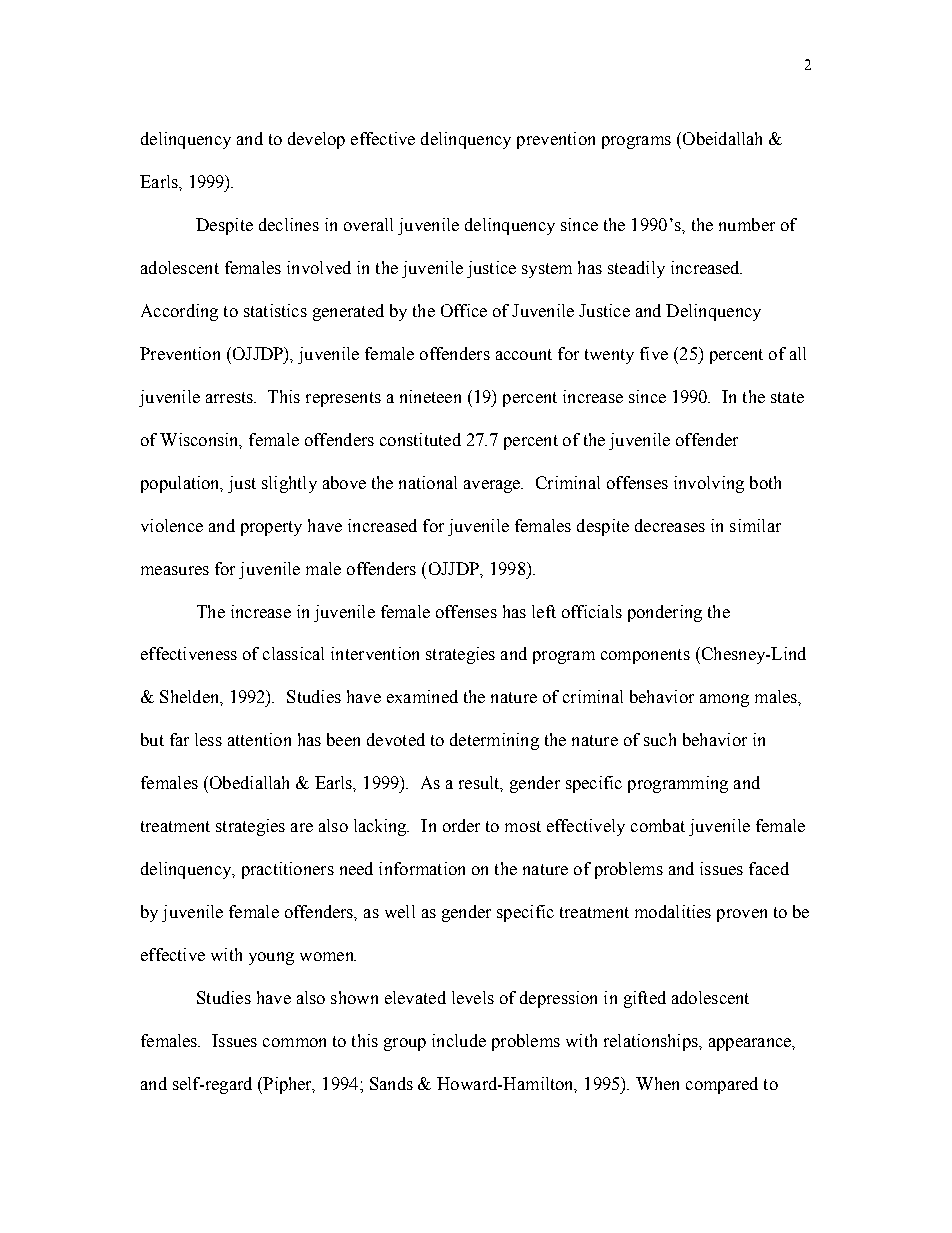 The height and width of the screenshot is (1233, 952). Describe the element at coordinates (654, 353) in the screenshot. I see `five` at that location.
